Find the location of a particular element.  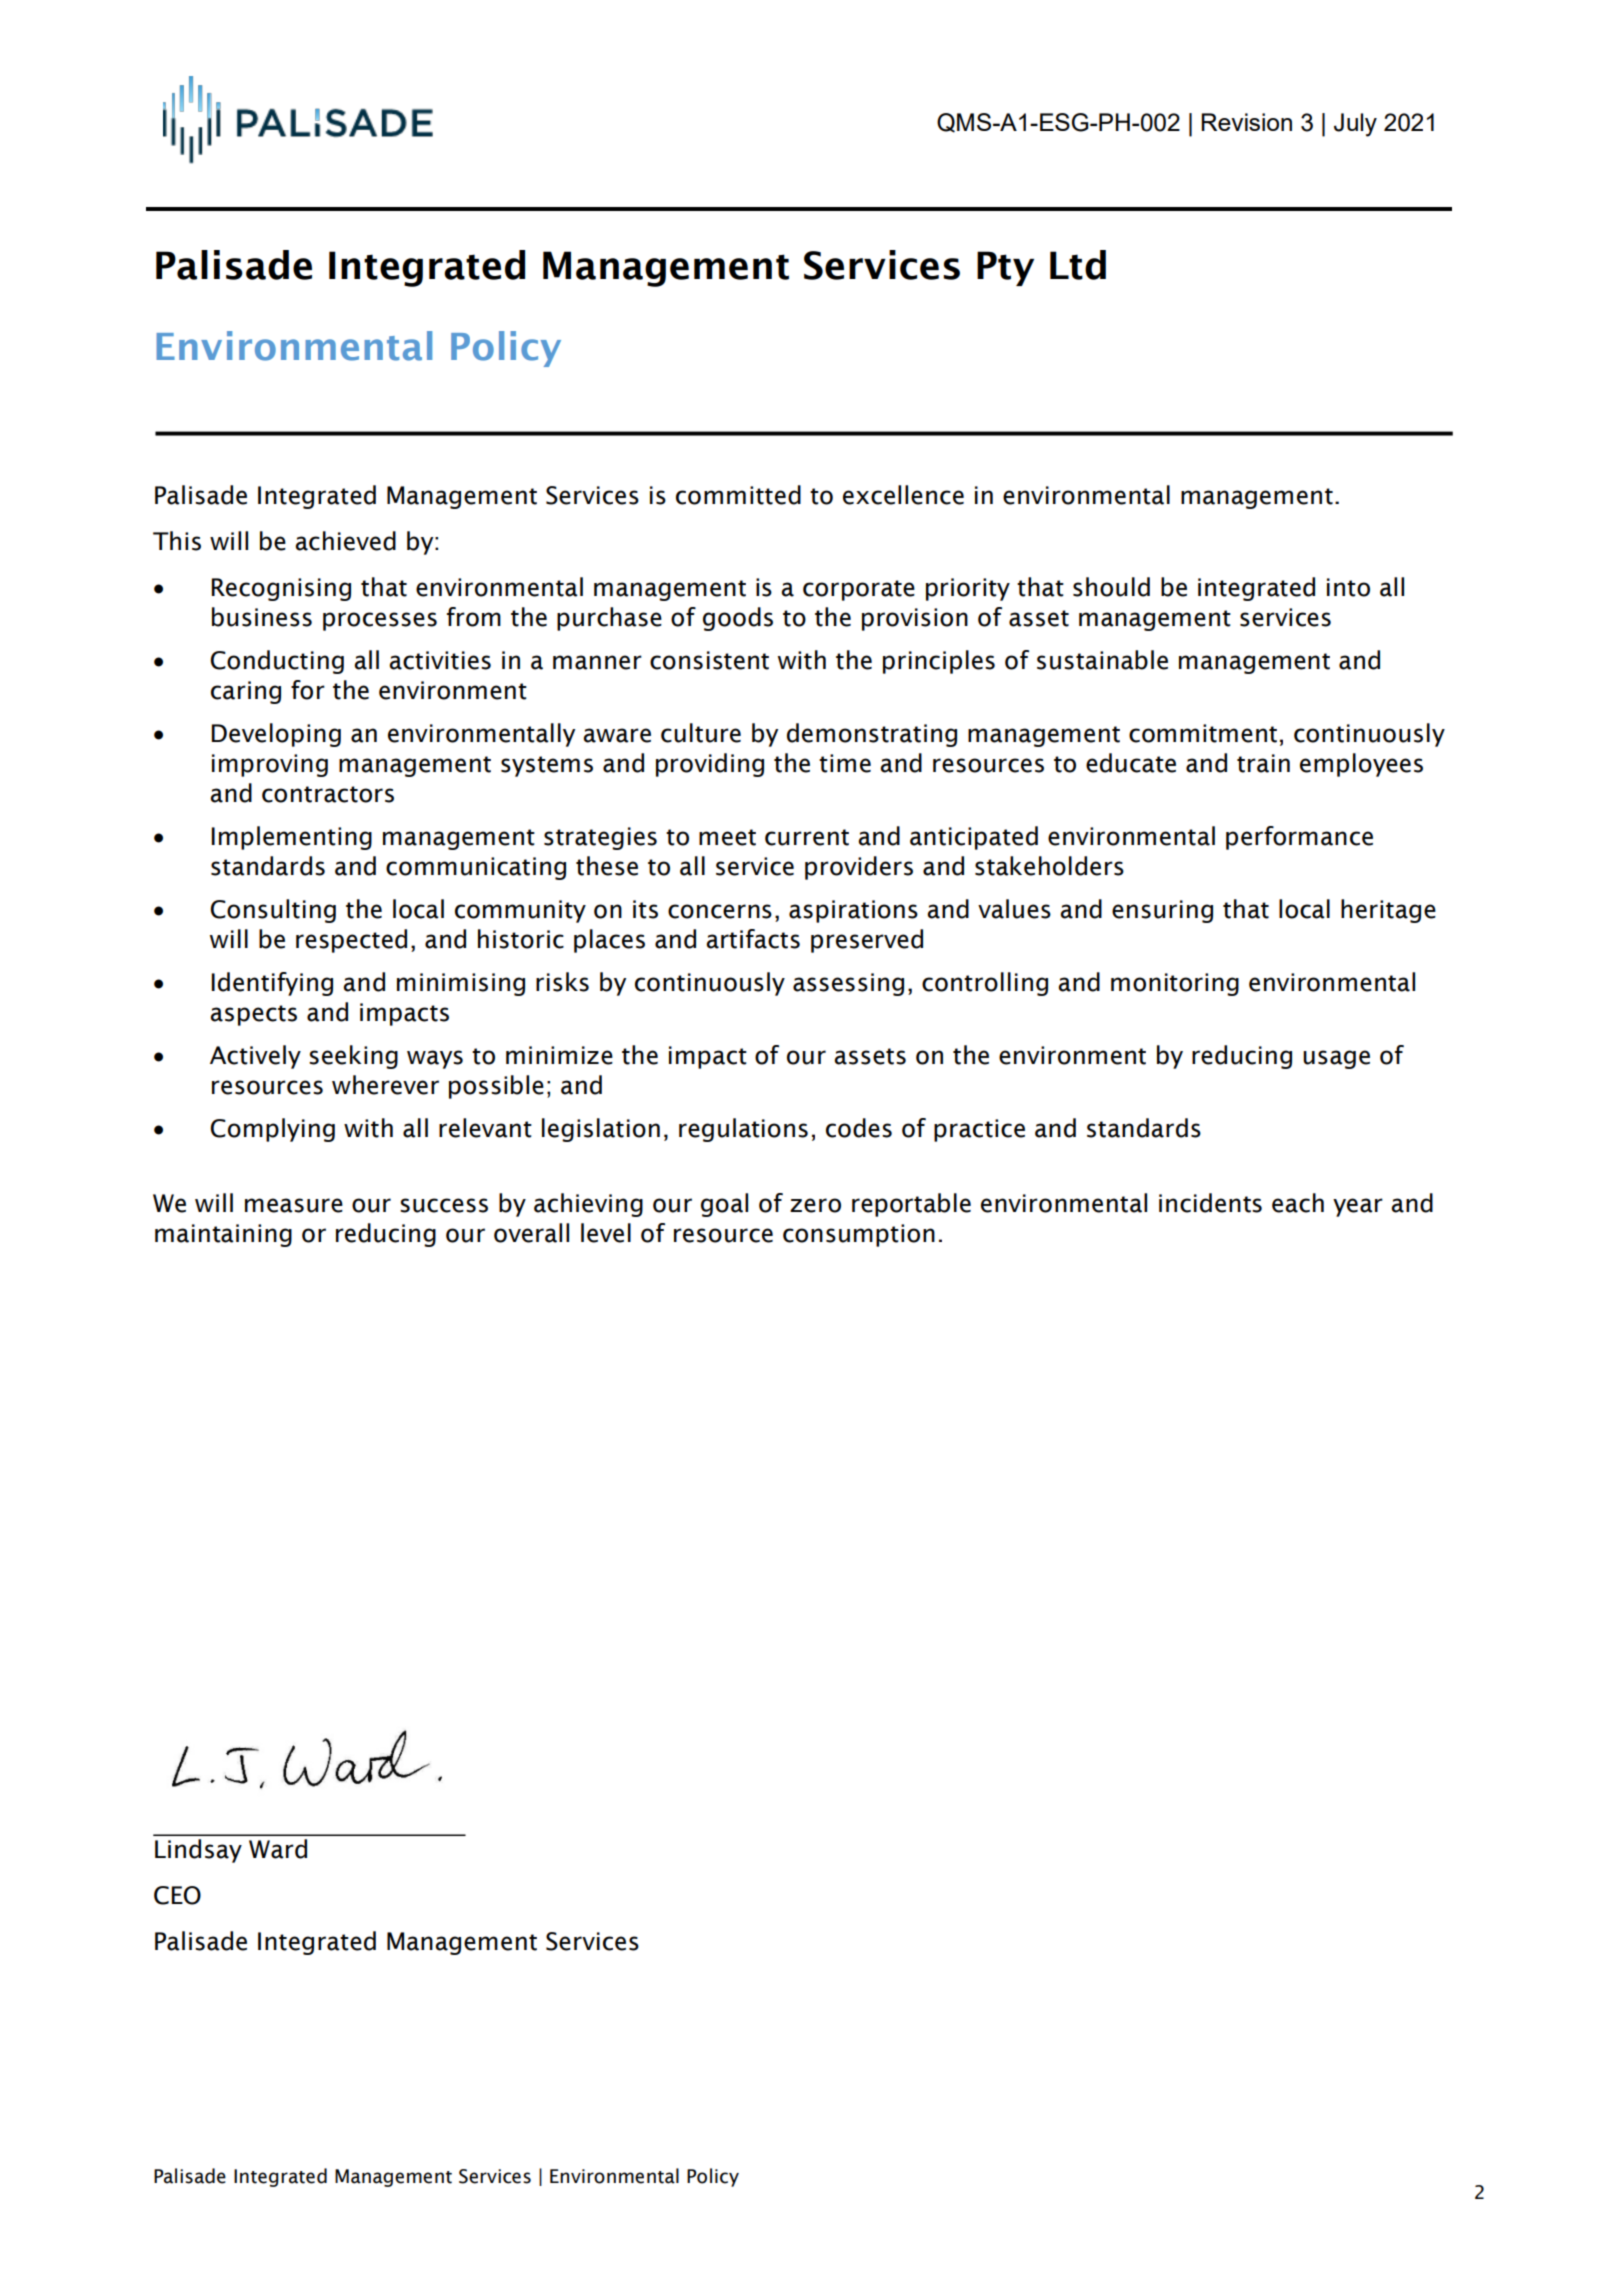

measure is located at coordinates (294, 1205).
